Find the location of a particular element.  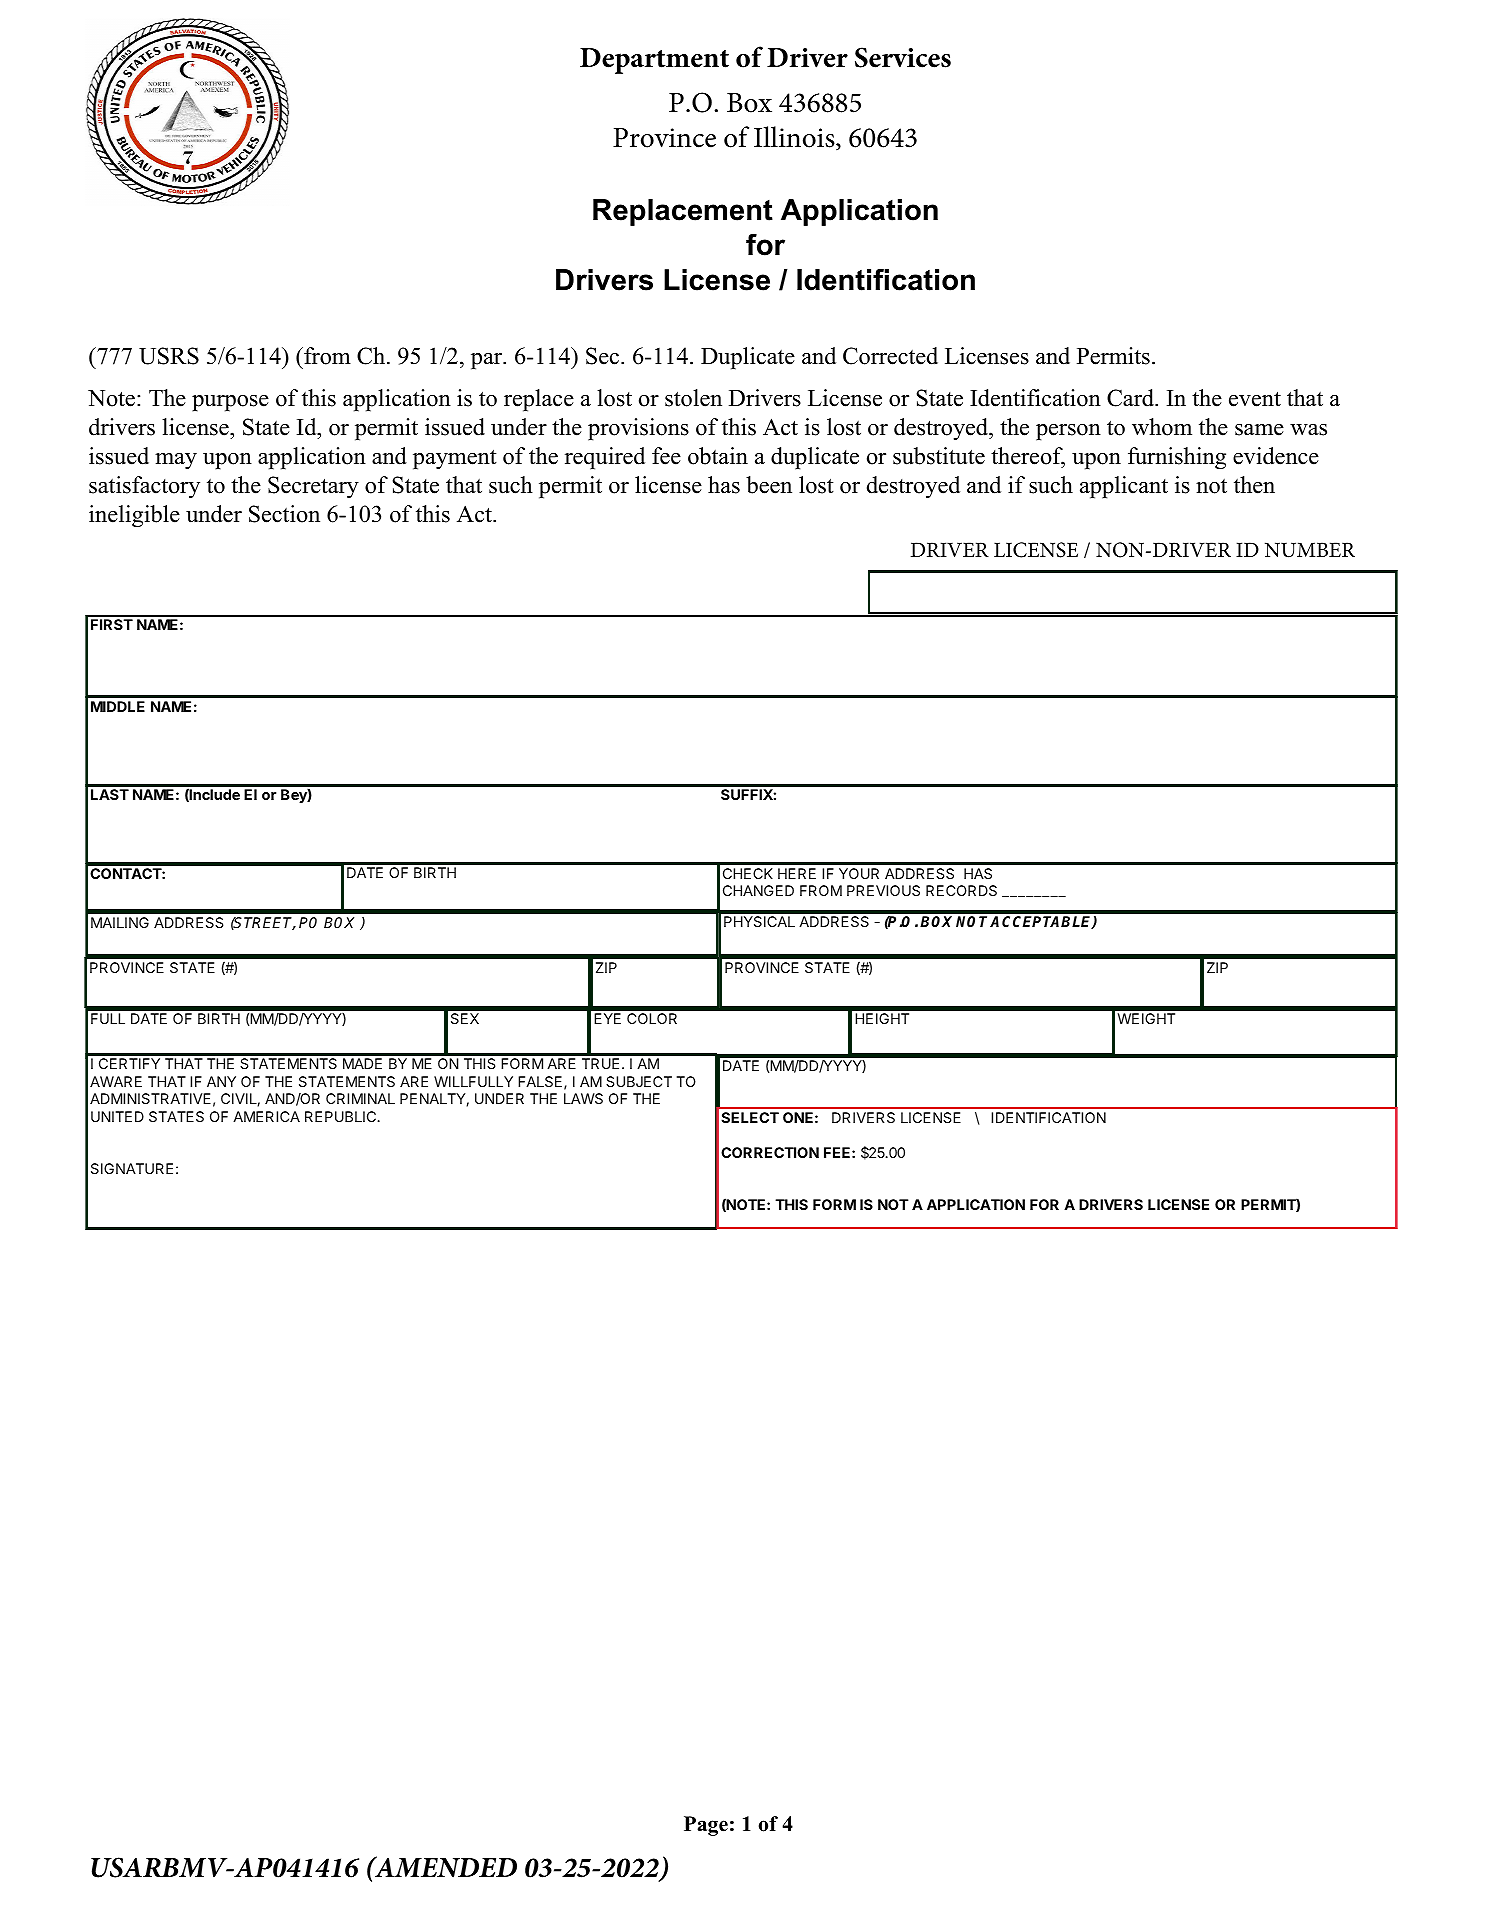

Illinois is located at coordinates (795, 138).
